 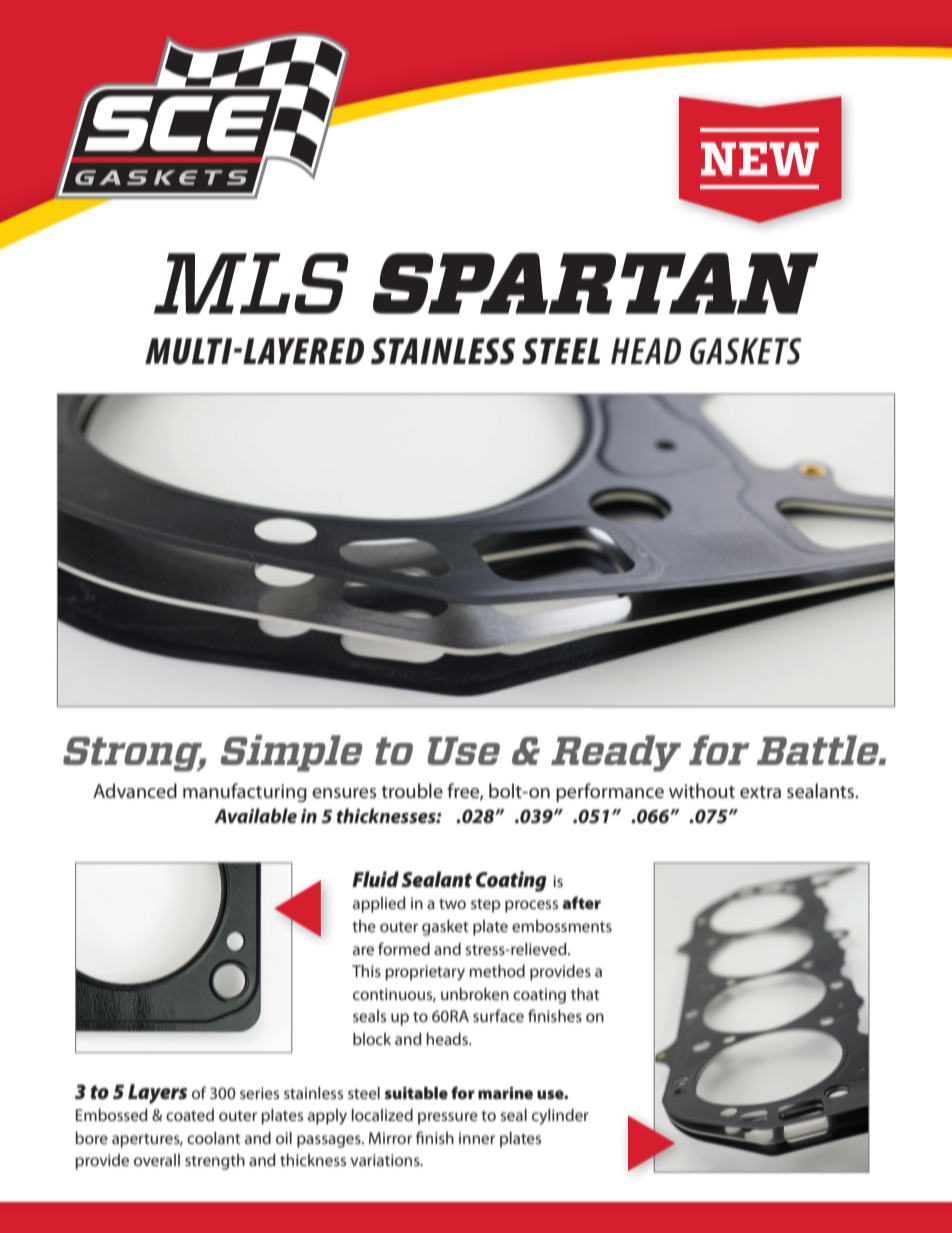 I want to click on ensures, so click(x=344, y=793).
